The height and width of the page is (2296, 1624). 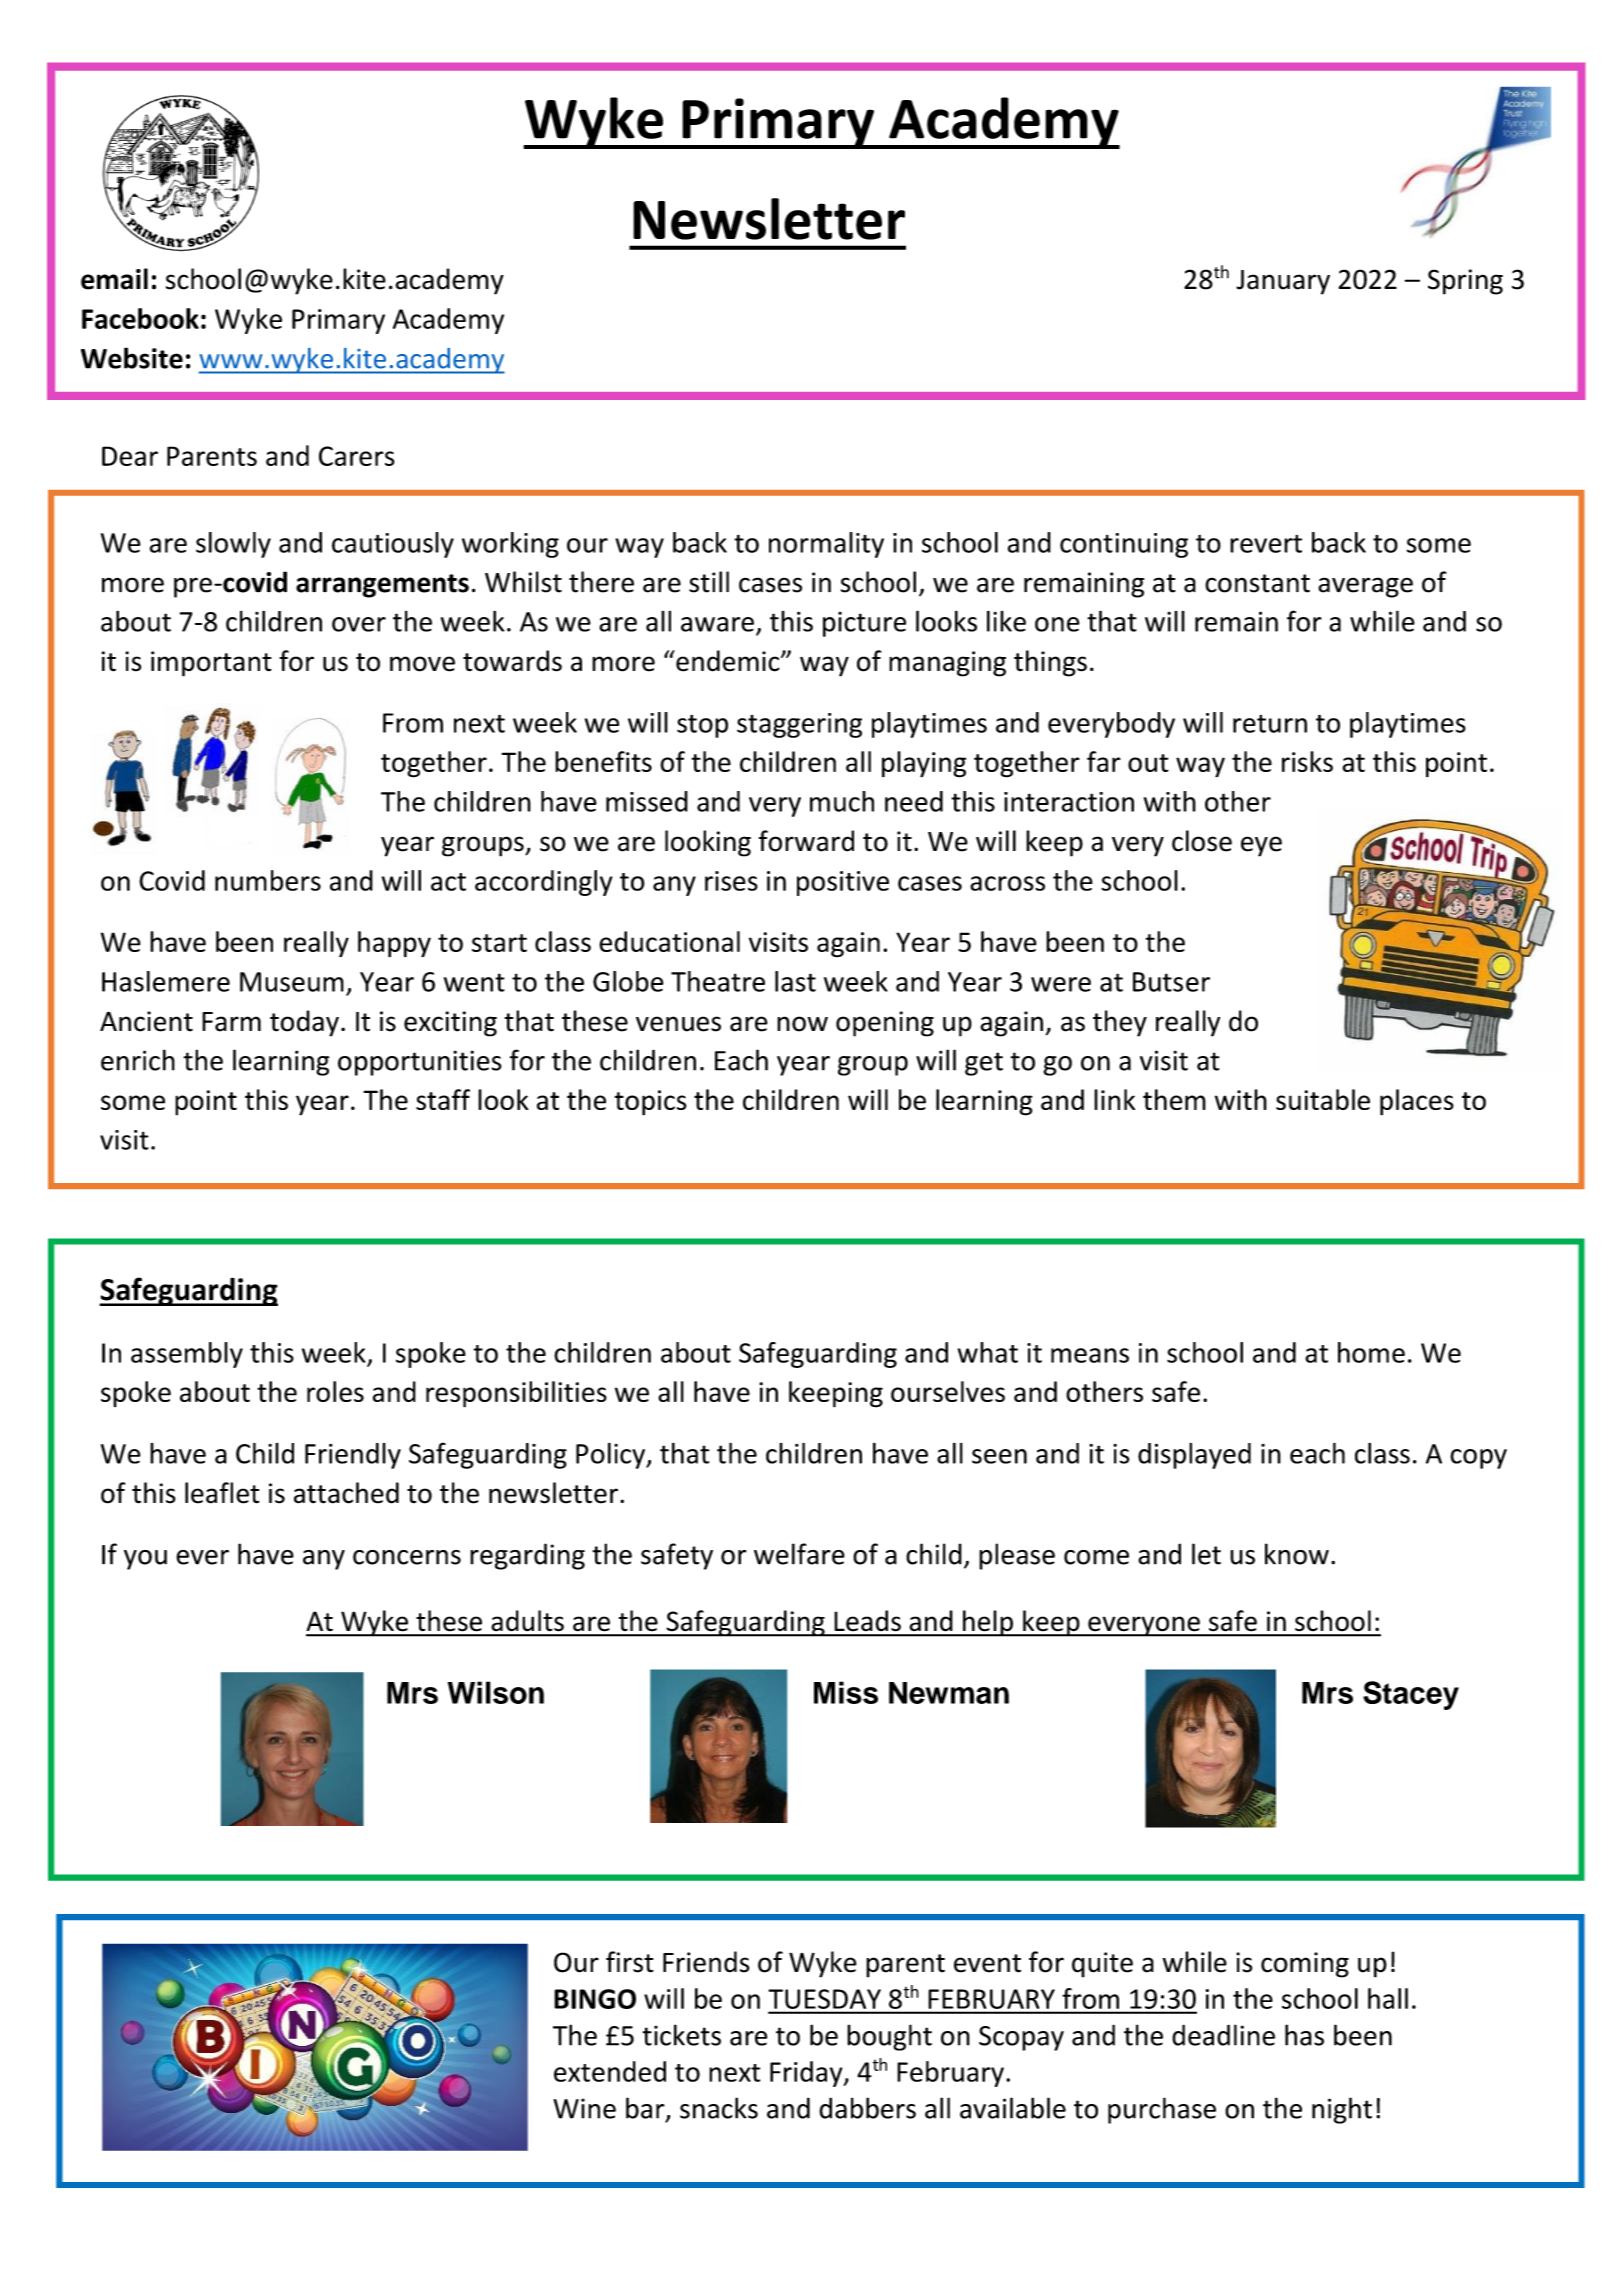 What do you see at coordinates (1307, 761) in the page?
I see `risks` at bounding box center [1307, 761].
